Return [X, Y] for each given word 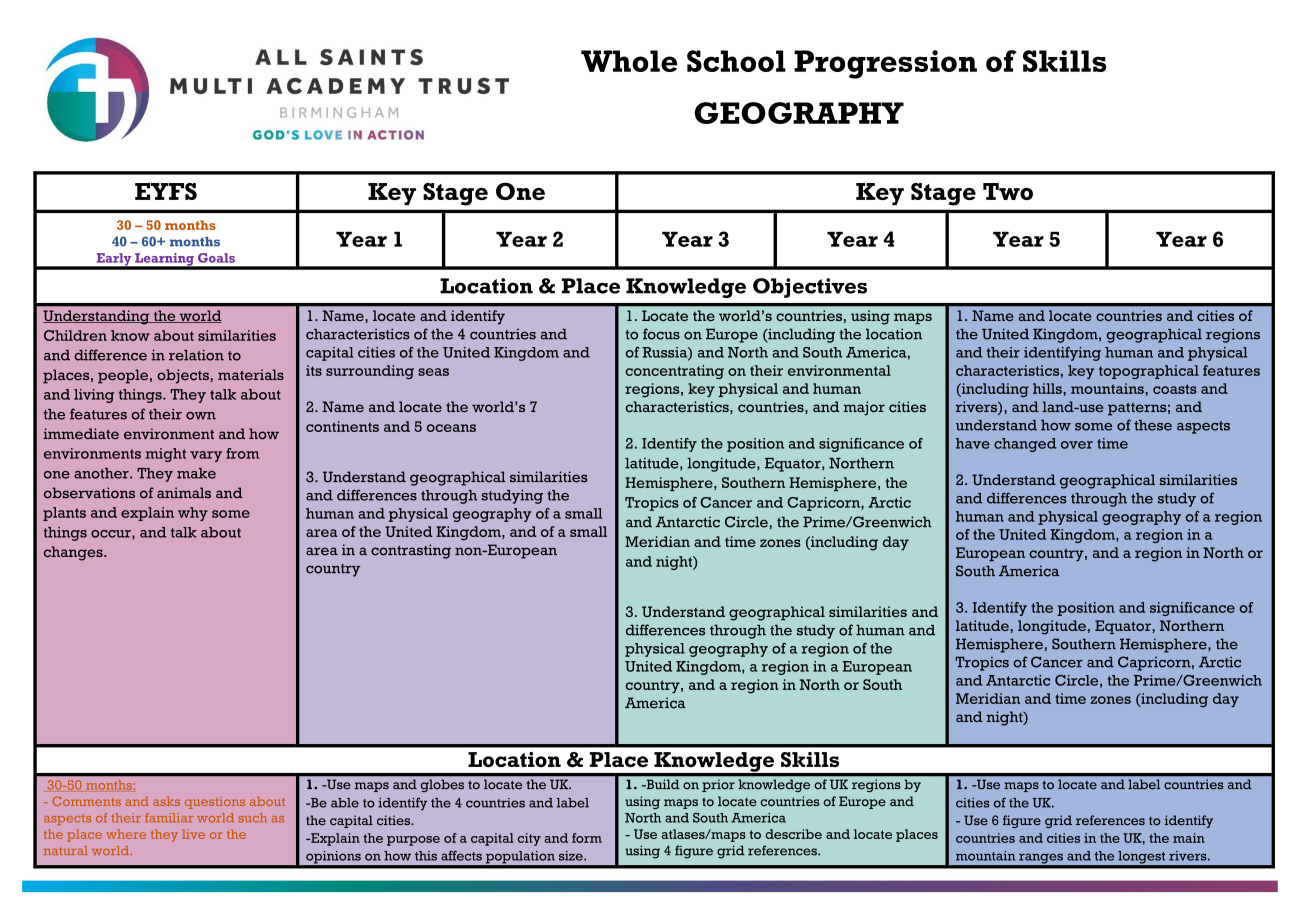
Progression [885, 64]
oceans [451, 428]
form [587, 838]
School [736, 61]
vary [206, 456]
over [1077, 445]
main [1189, 838]
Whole [629, 61]
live [193, 834]
